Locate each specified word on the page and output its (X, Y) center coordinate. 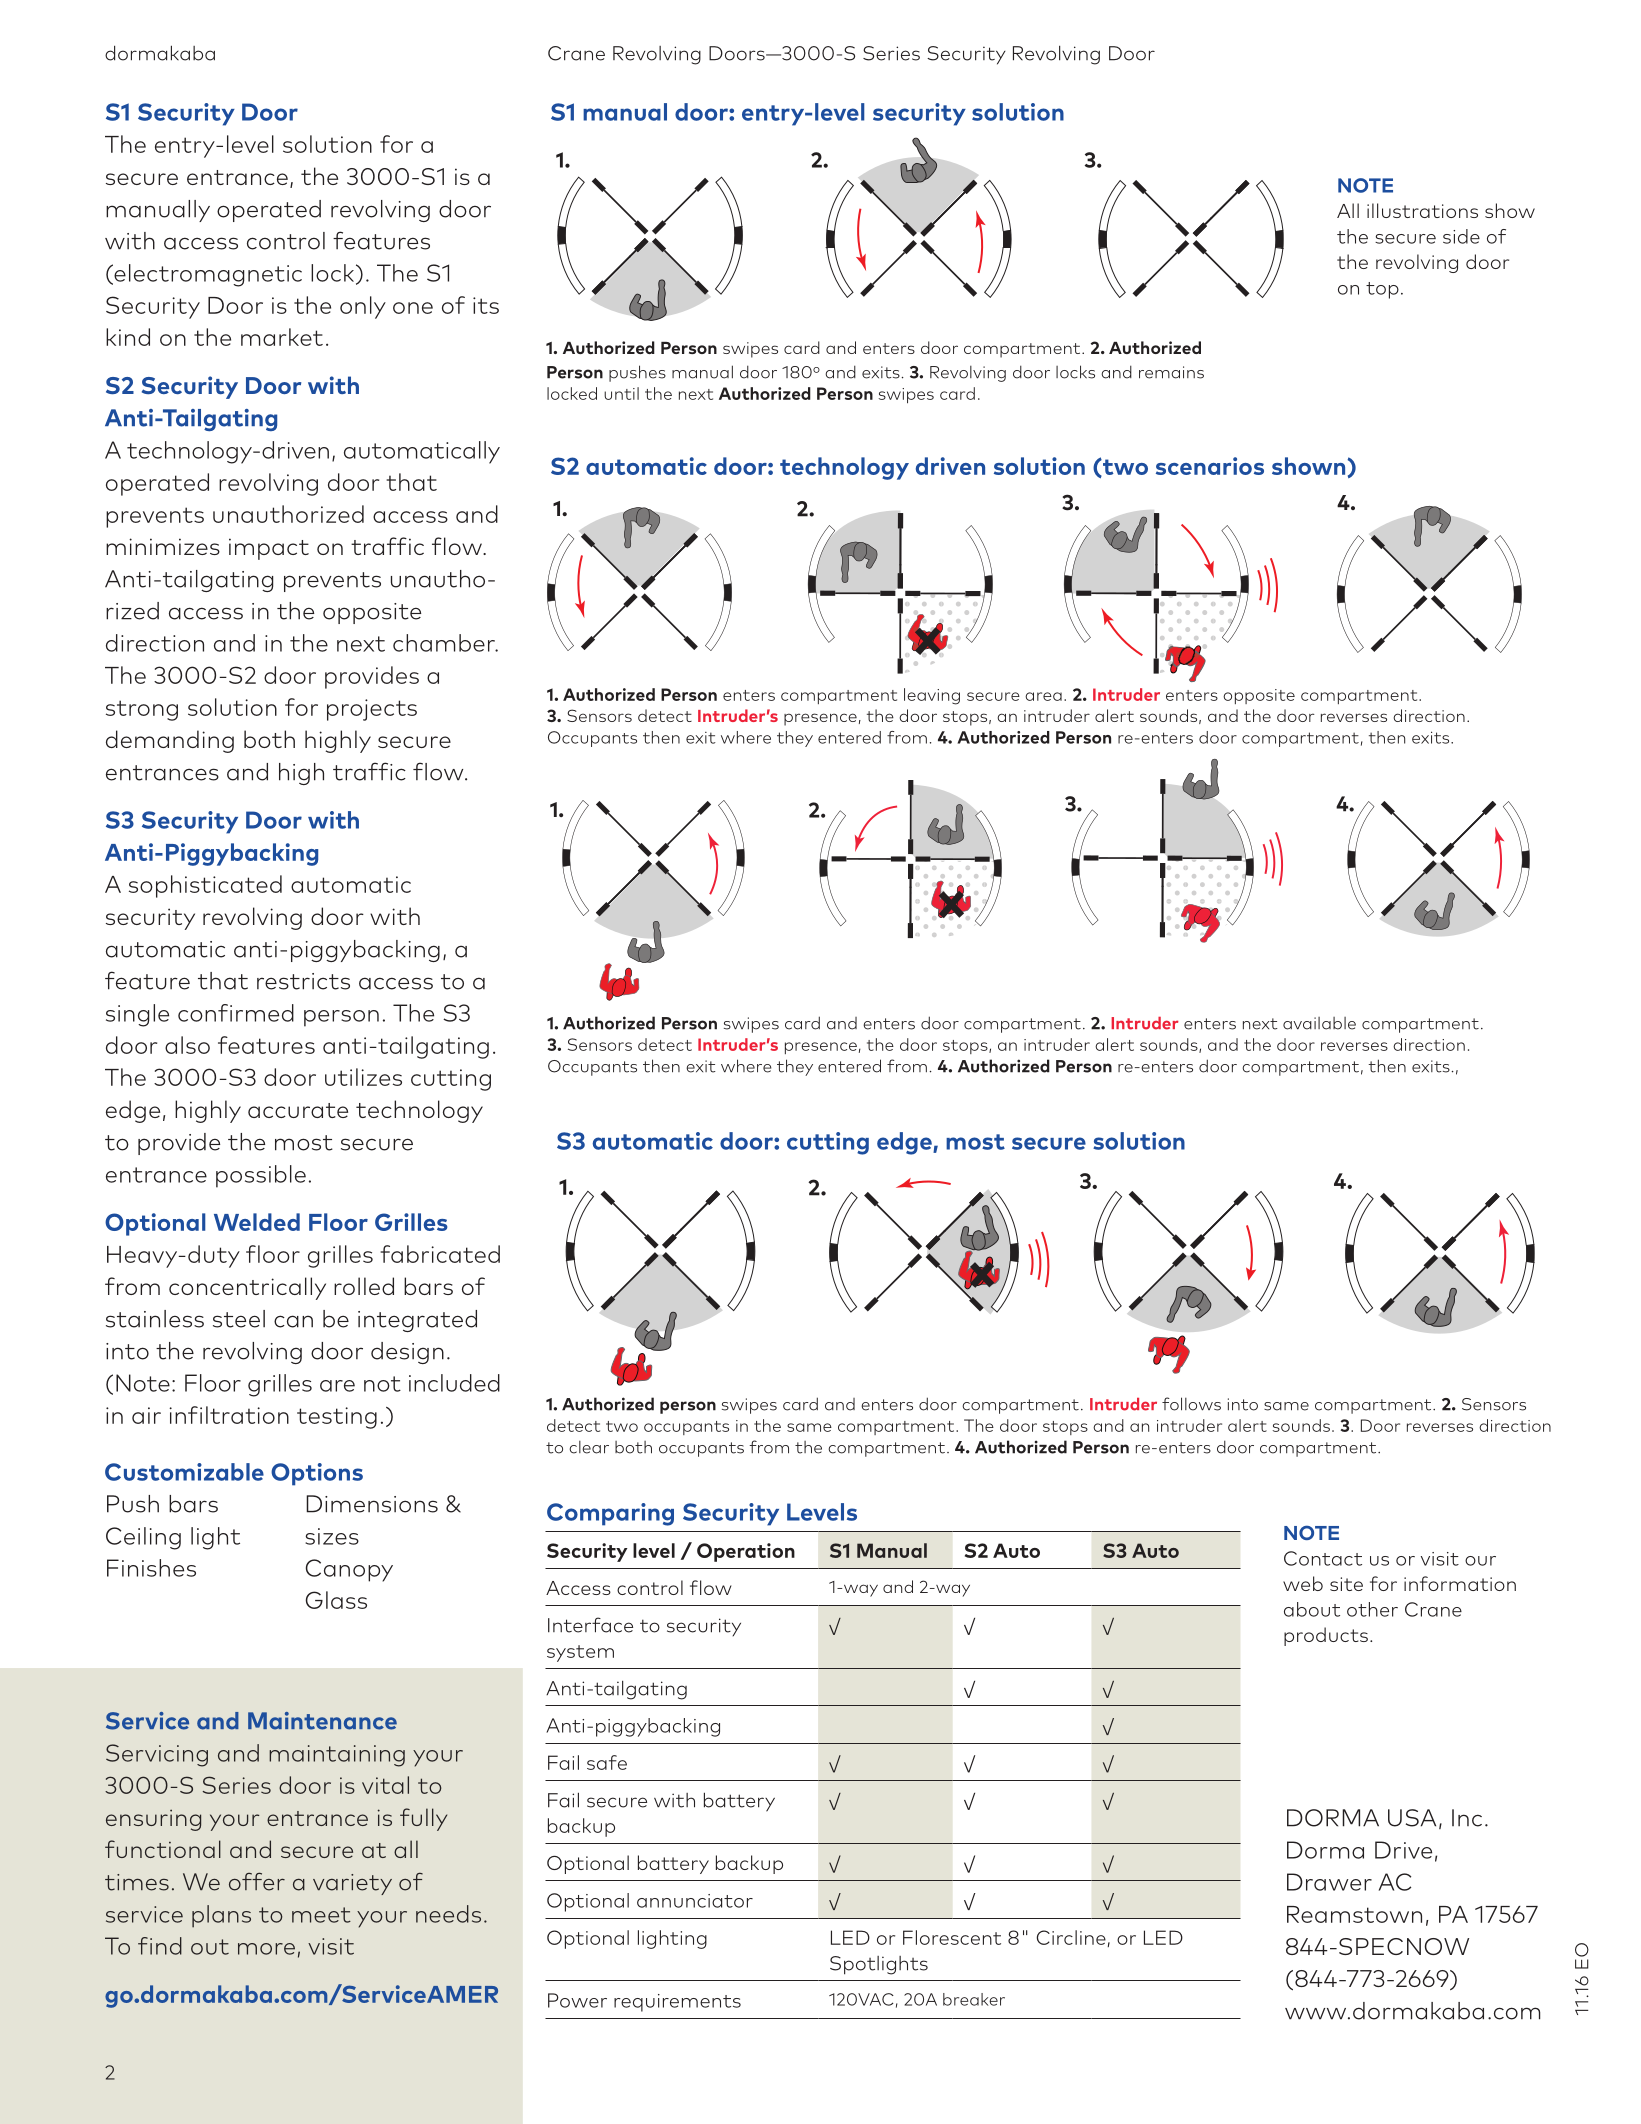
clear (589, 1447)
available (1319, 1023)
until (621, 393)
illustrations (1422, 210)
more (266, 1949)
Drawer (1329, 1882)
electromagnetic (207, 275)
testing (337, 1418)
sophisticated (205, 886)
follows (1191, 1404)
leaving (932, 696)
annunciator (695, 1901)
